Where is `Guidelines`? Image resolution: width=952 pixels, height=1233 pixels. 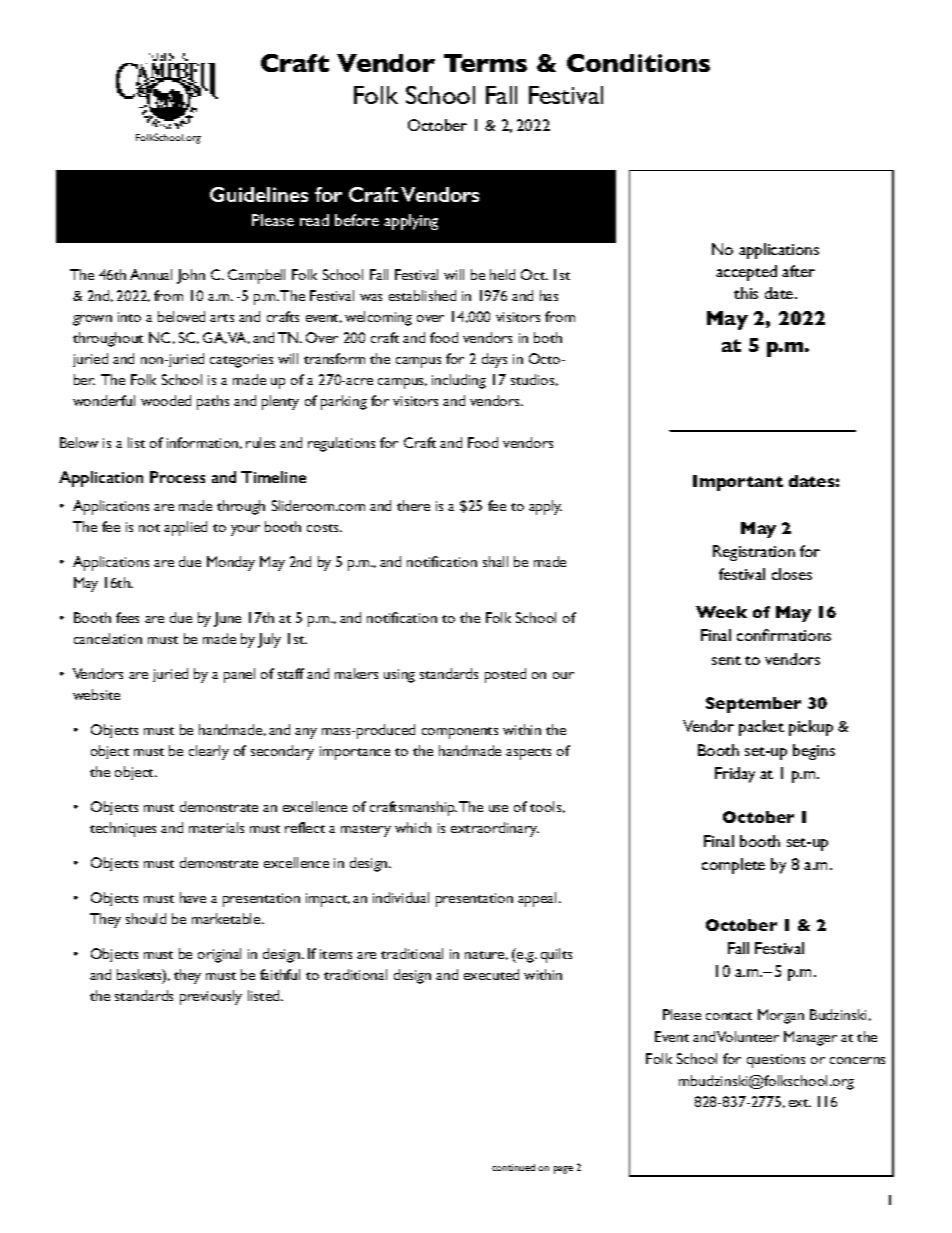 Guidelines is located at coordinates (259, 194).
